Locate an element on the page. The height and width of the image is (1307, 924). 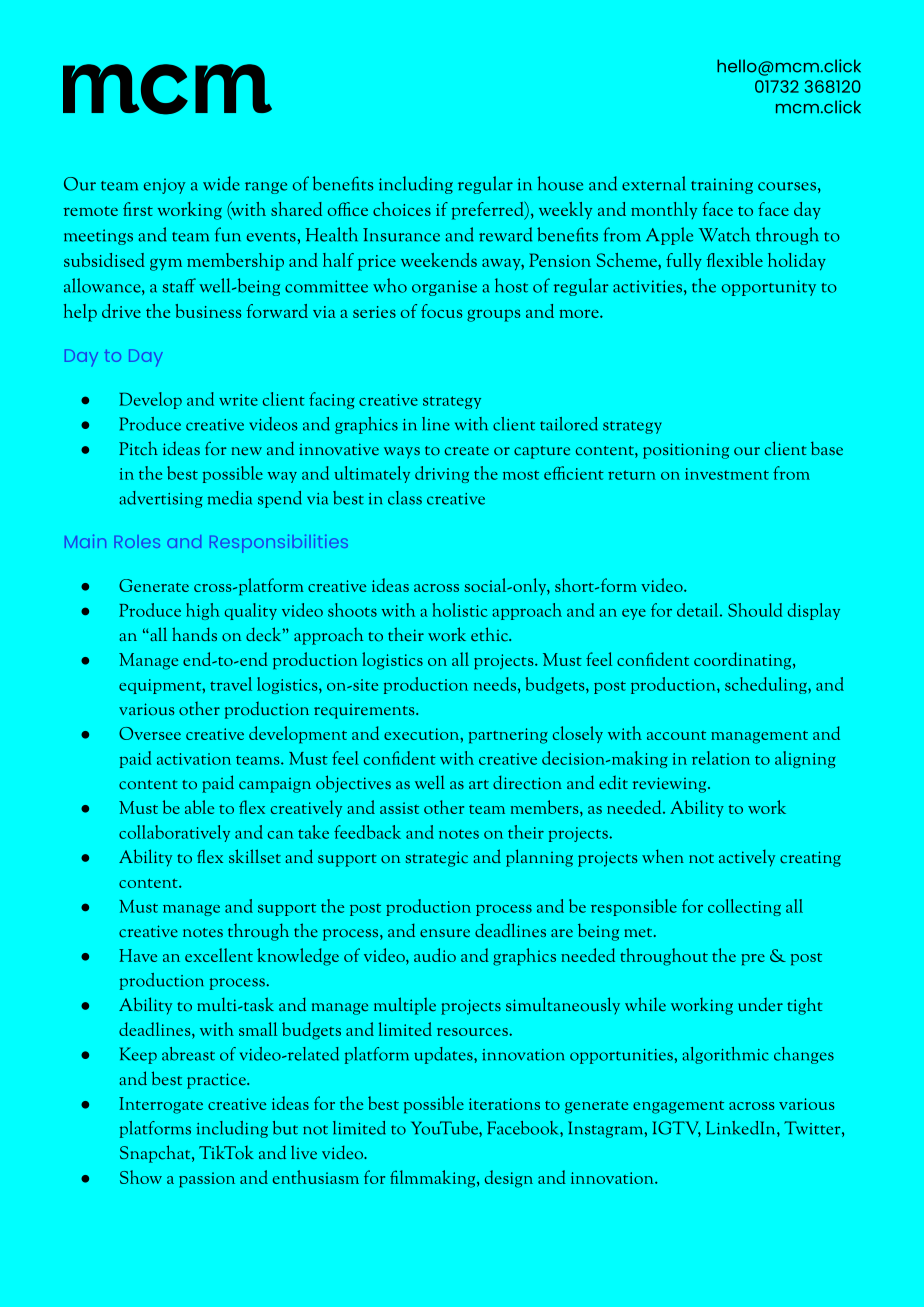
ensure is located at coordinates (445, 933).
